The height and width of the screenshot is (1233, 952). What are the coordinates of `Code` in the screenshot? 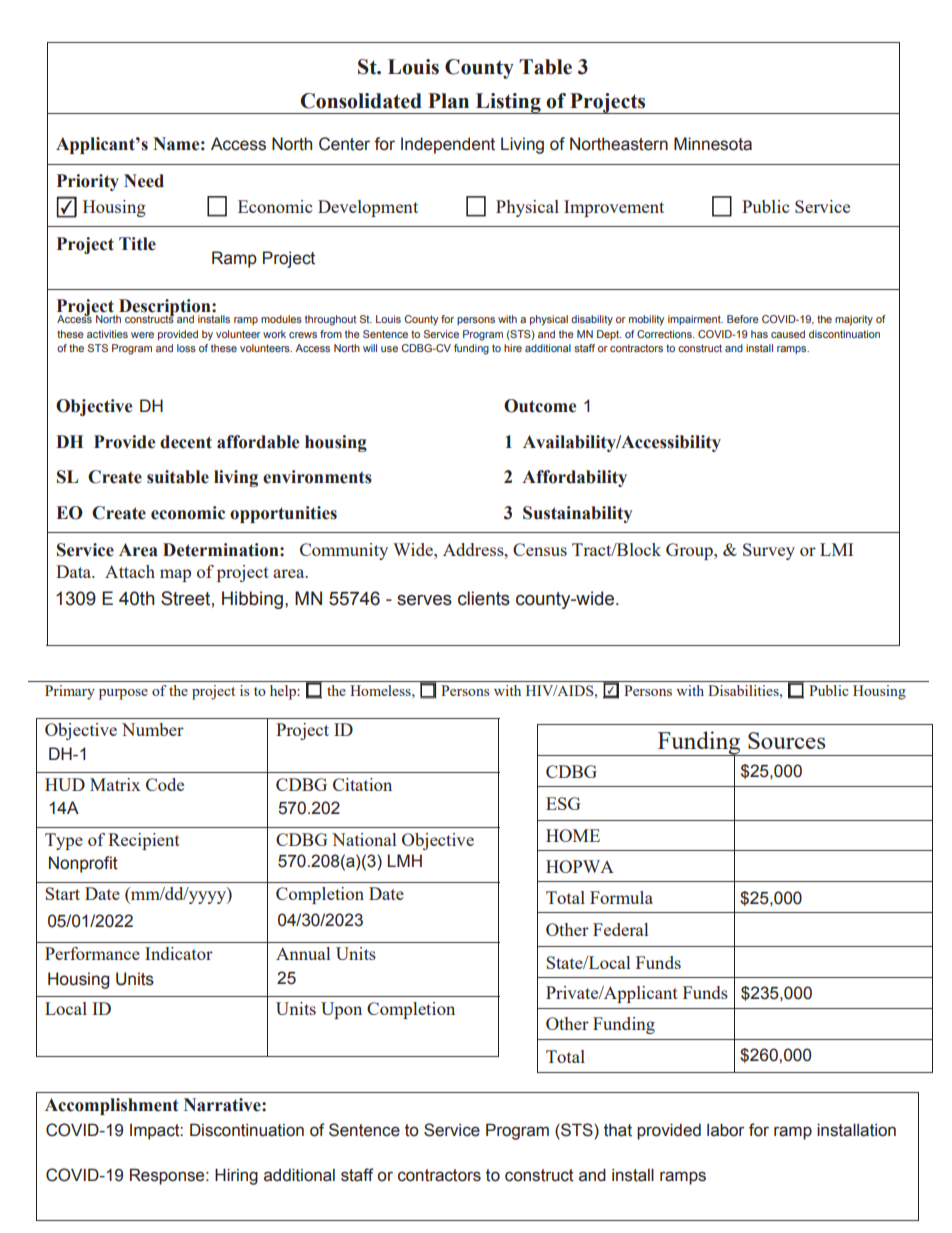 It's located at (165, 784).
